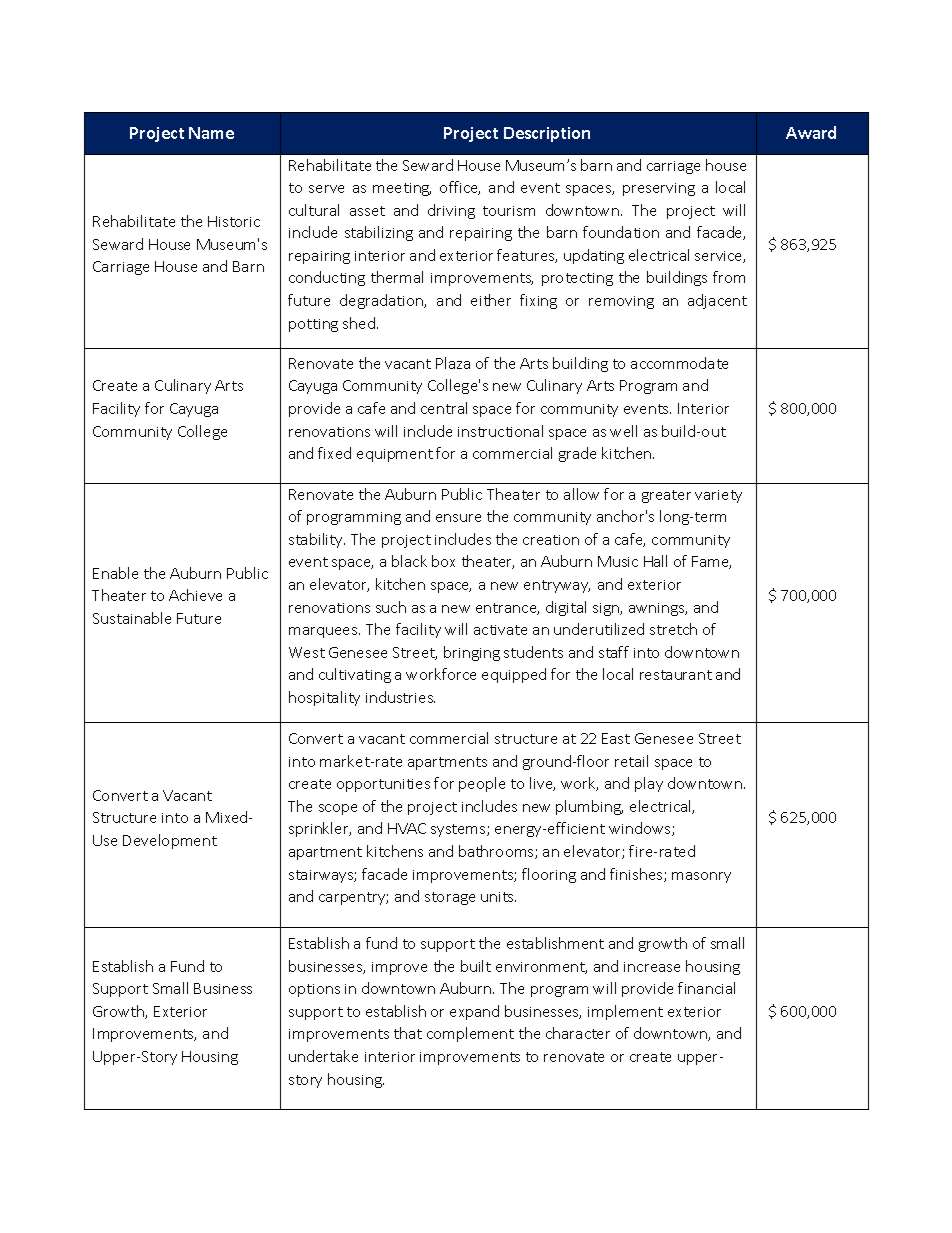 The width and height of the image is (952, 1233). I want to click on options, so click(314, 990).
